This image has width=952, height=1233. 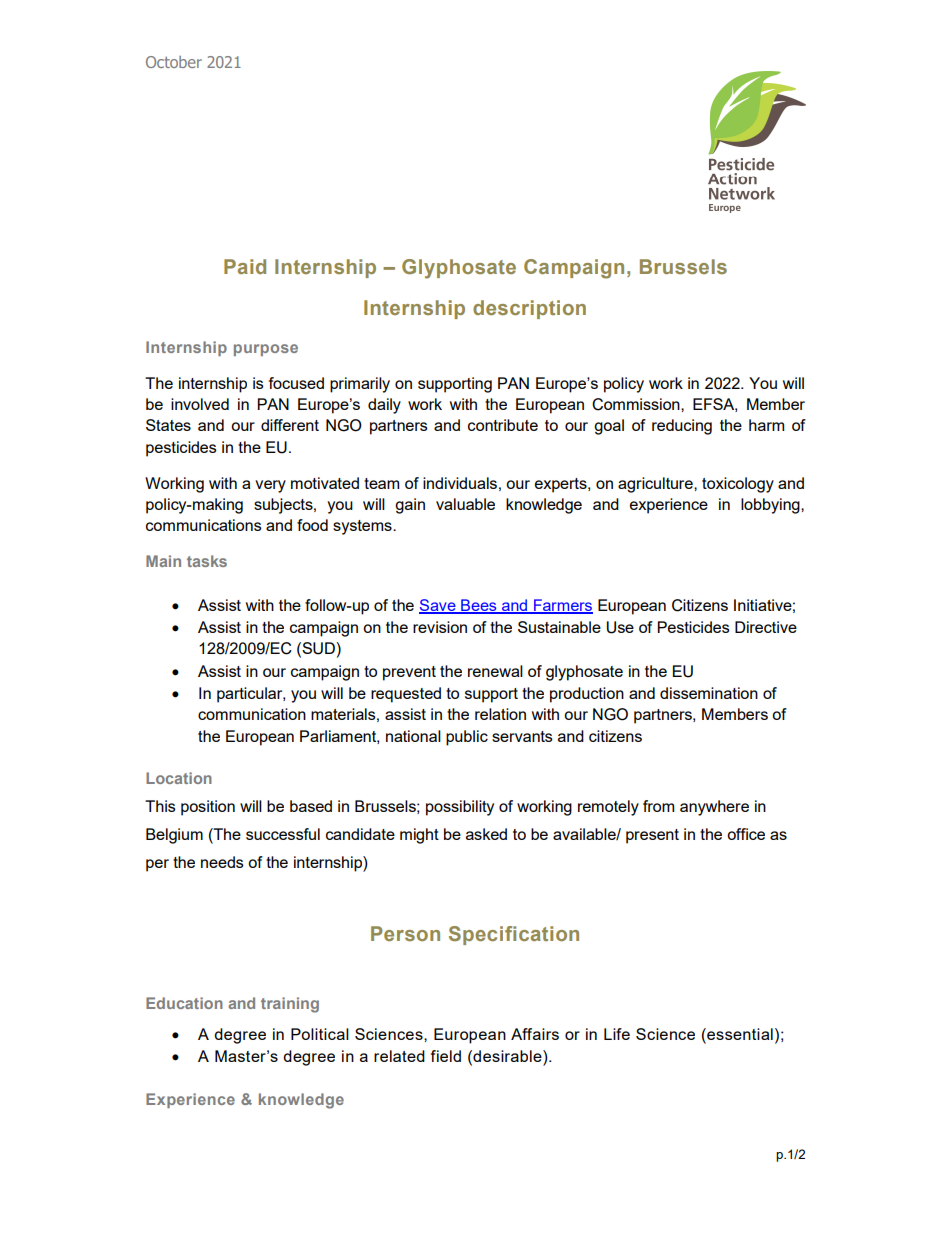 What do you see at coordinates (529, 309) in the image?
I see `description` at bounding box center [529, 309].
